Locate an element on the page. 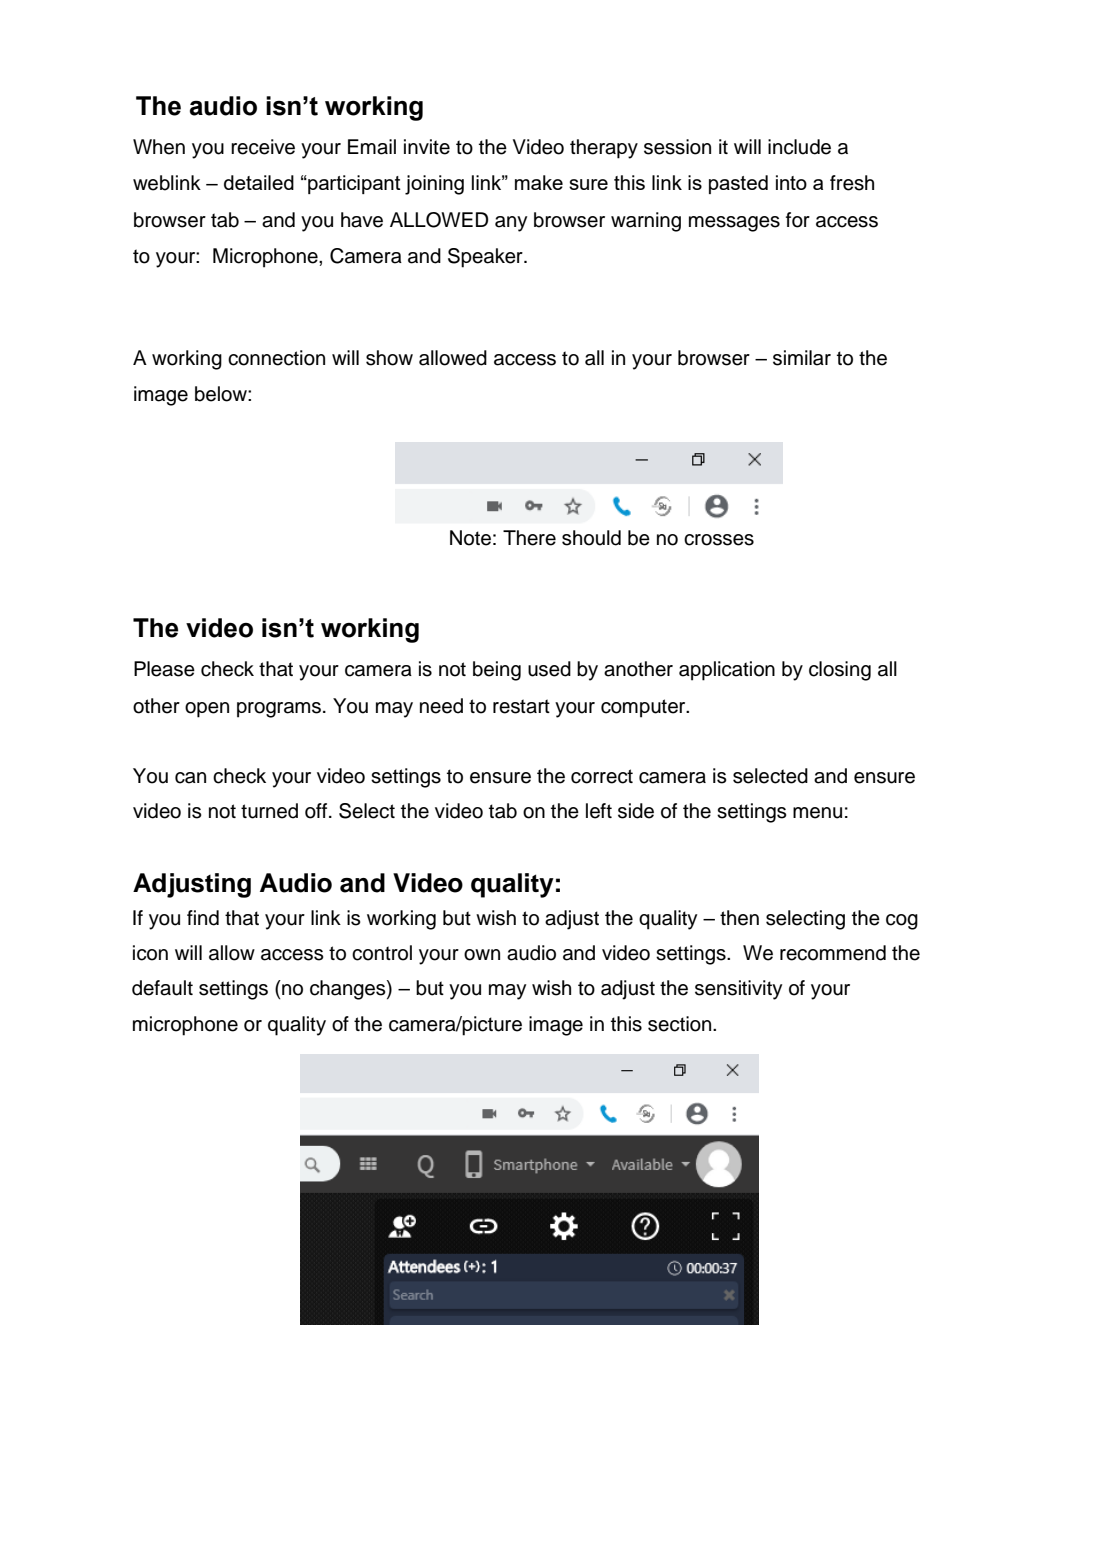 This document has height=1557, width=1101. make is located at coordinates (539, 182).
